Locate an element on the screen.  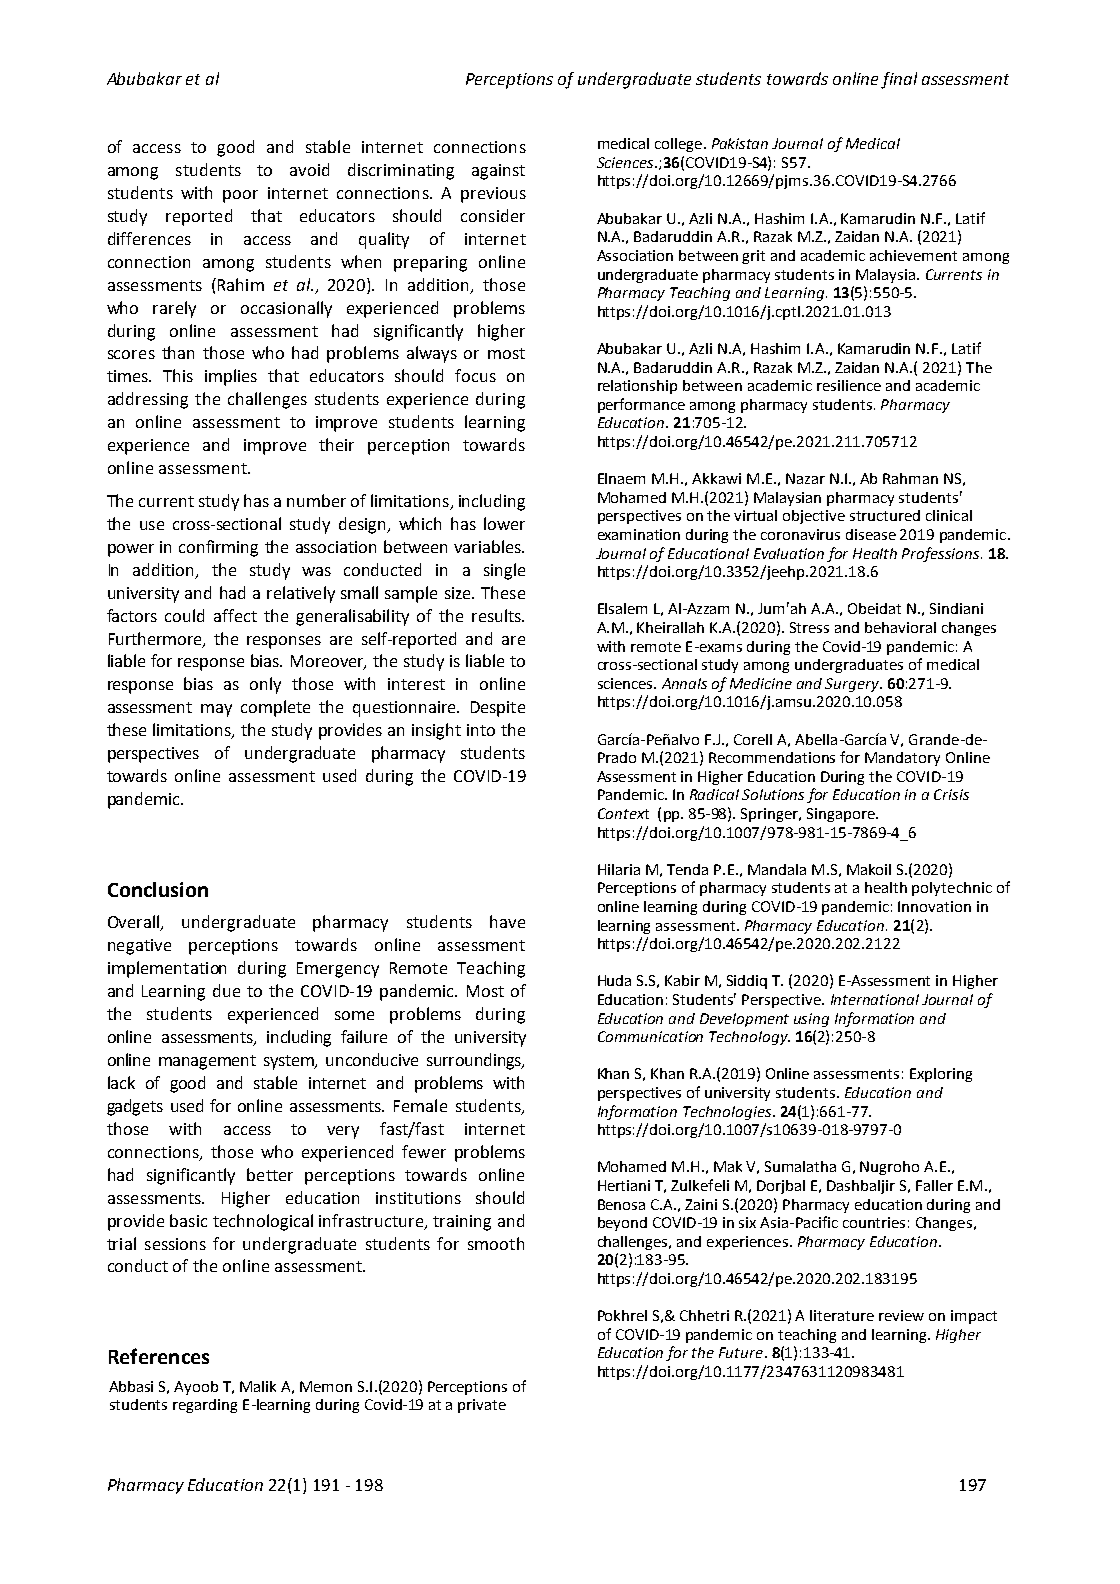
Ayoob is located at coordinates (196, 1388).
